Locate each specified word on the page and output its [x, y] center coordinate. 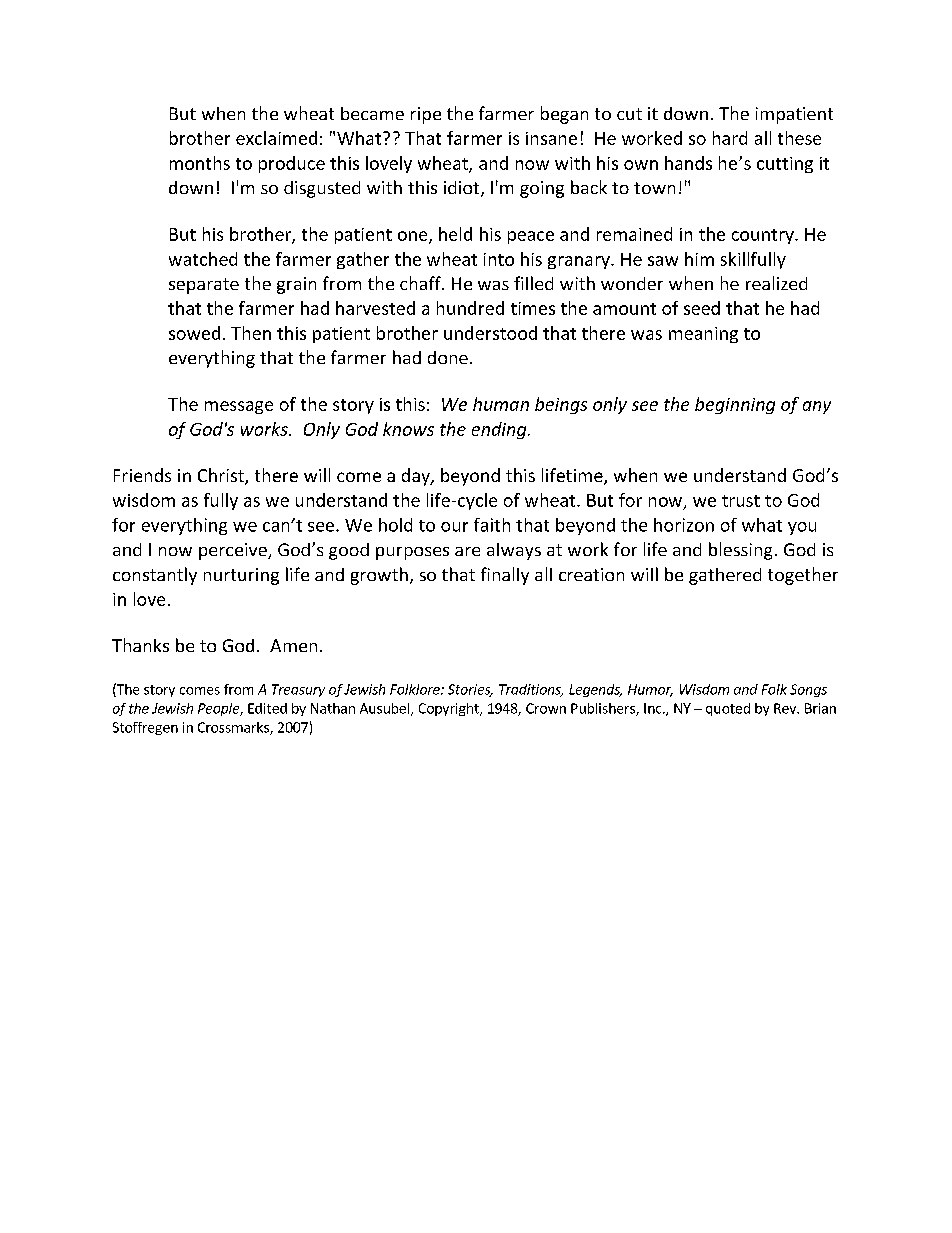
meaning [703, 335]
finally [505, 576]
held [455, 234]
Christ [222, 476]
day [417, 477]
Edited [267, 708]
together [803, 576]
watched [203, 259]
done [448, 357]
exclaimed [276, 138]
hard [730, 138]
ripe [426, 115]
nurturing [241, 576]
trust [741, 501]
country [764, 236]
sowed [194, 333]
